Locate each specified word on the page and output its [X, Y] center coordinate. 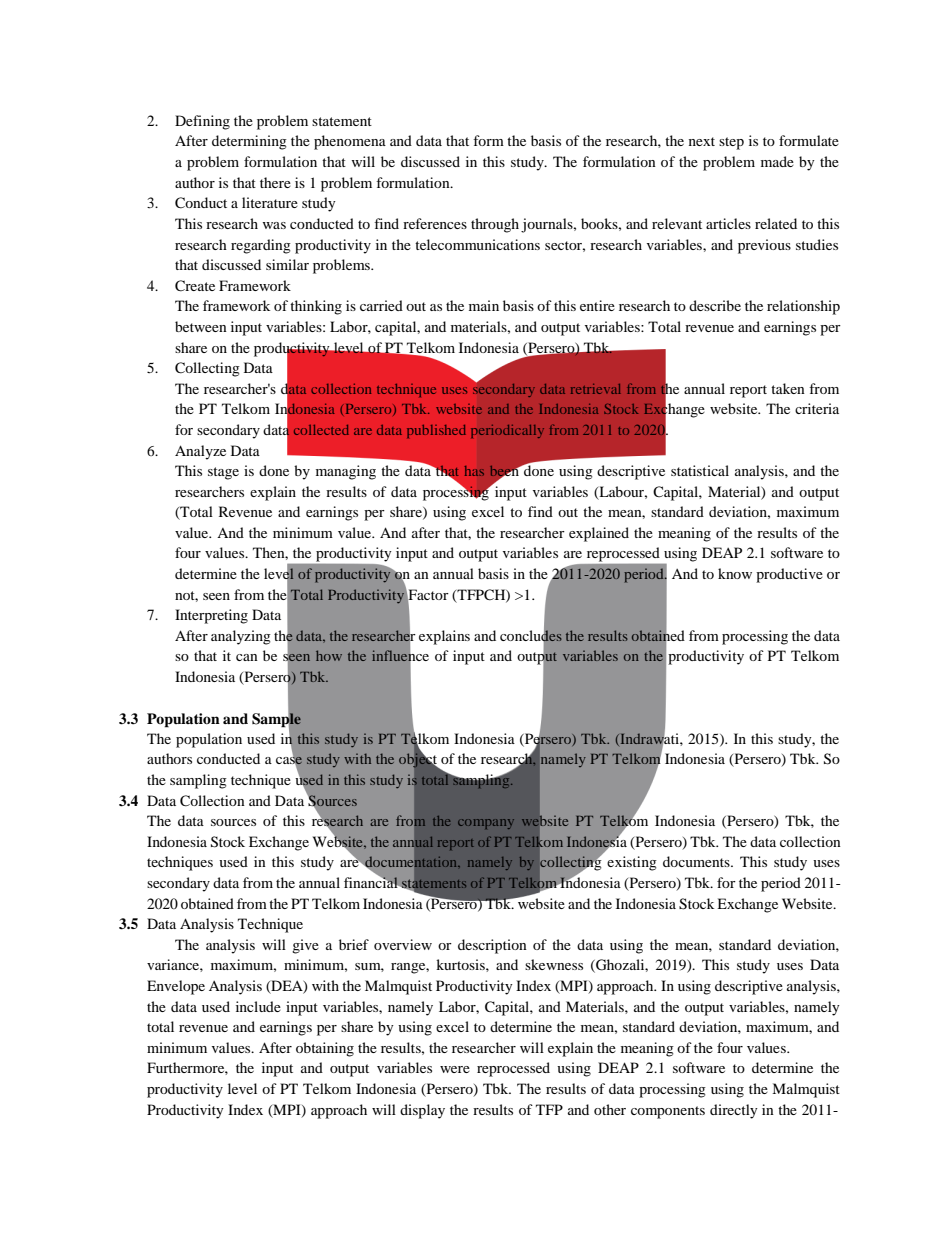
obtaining [325, 1049]
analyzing [241, 637]
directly [734, 1111]
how [329, 655]
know [735, 573]
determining [249, 142]
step [731, 143]
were [455, 1069]
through [495, 225]
